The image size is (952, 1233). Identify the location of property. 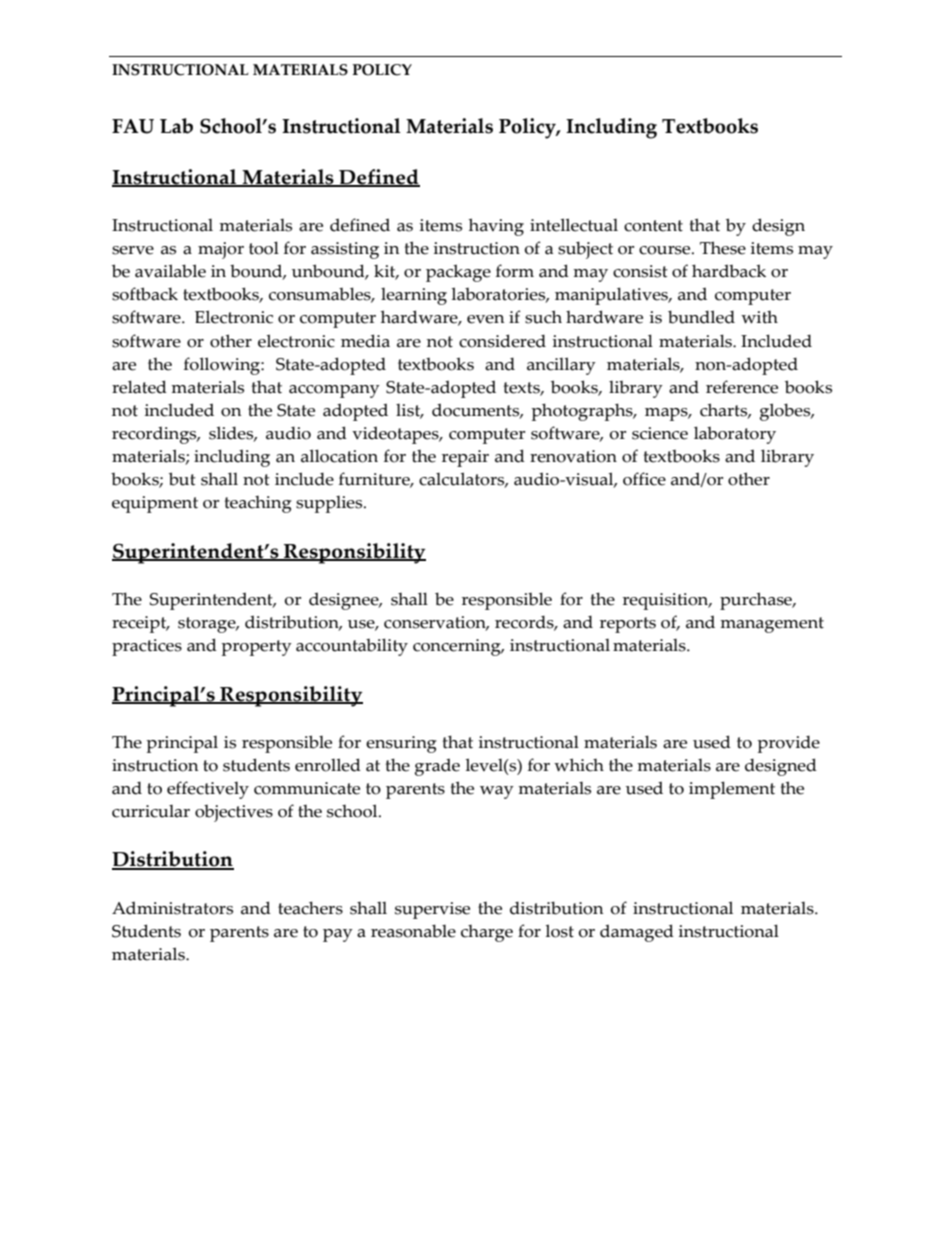
(256, 648).
